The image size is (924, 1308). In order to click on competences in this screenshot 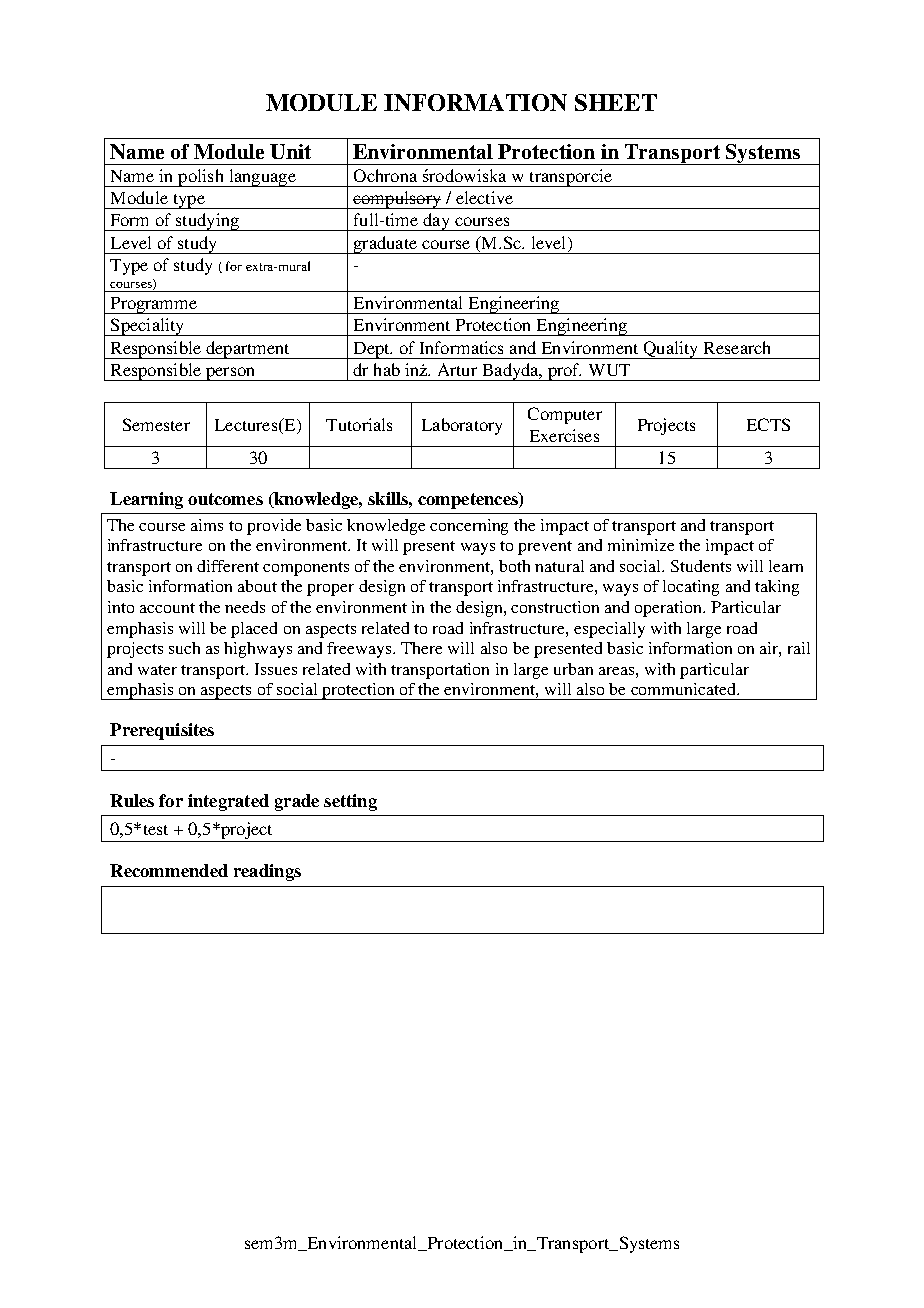, I will do `click(469, 500)`.
